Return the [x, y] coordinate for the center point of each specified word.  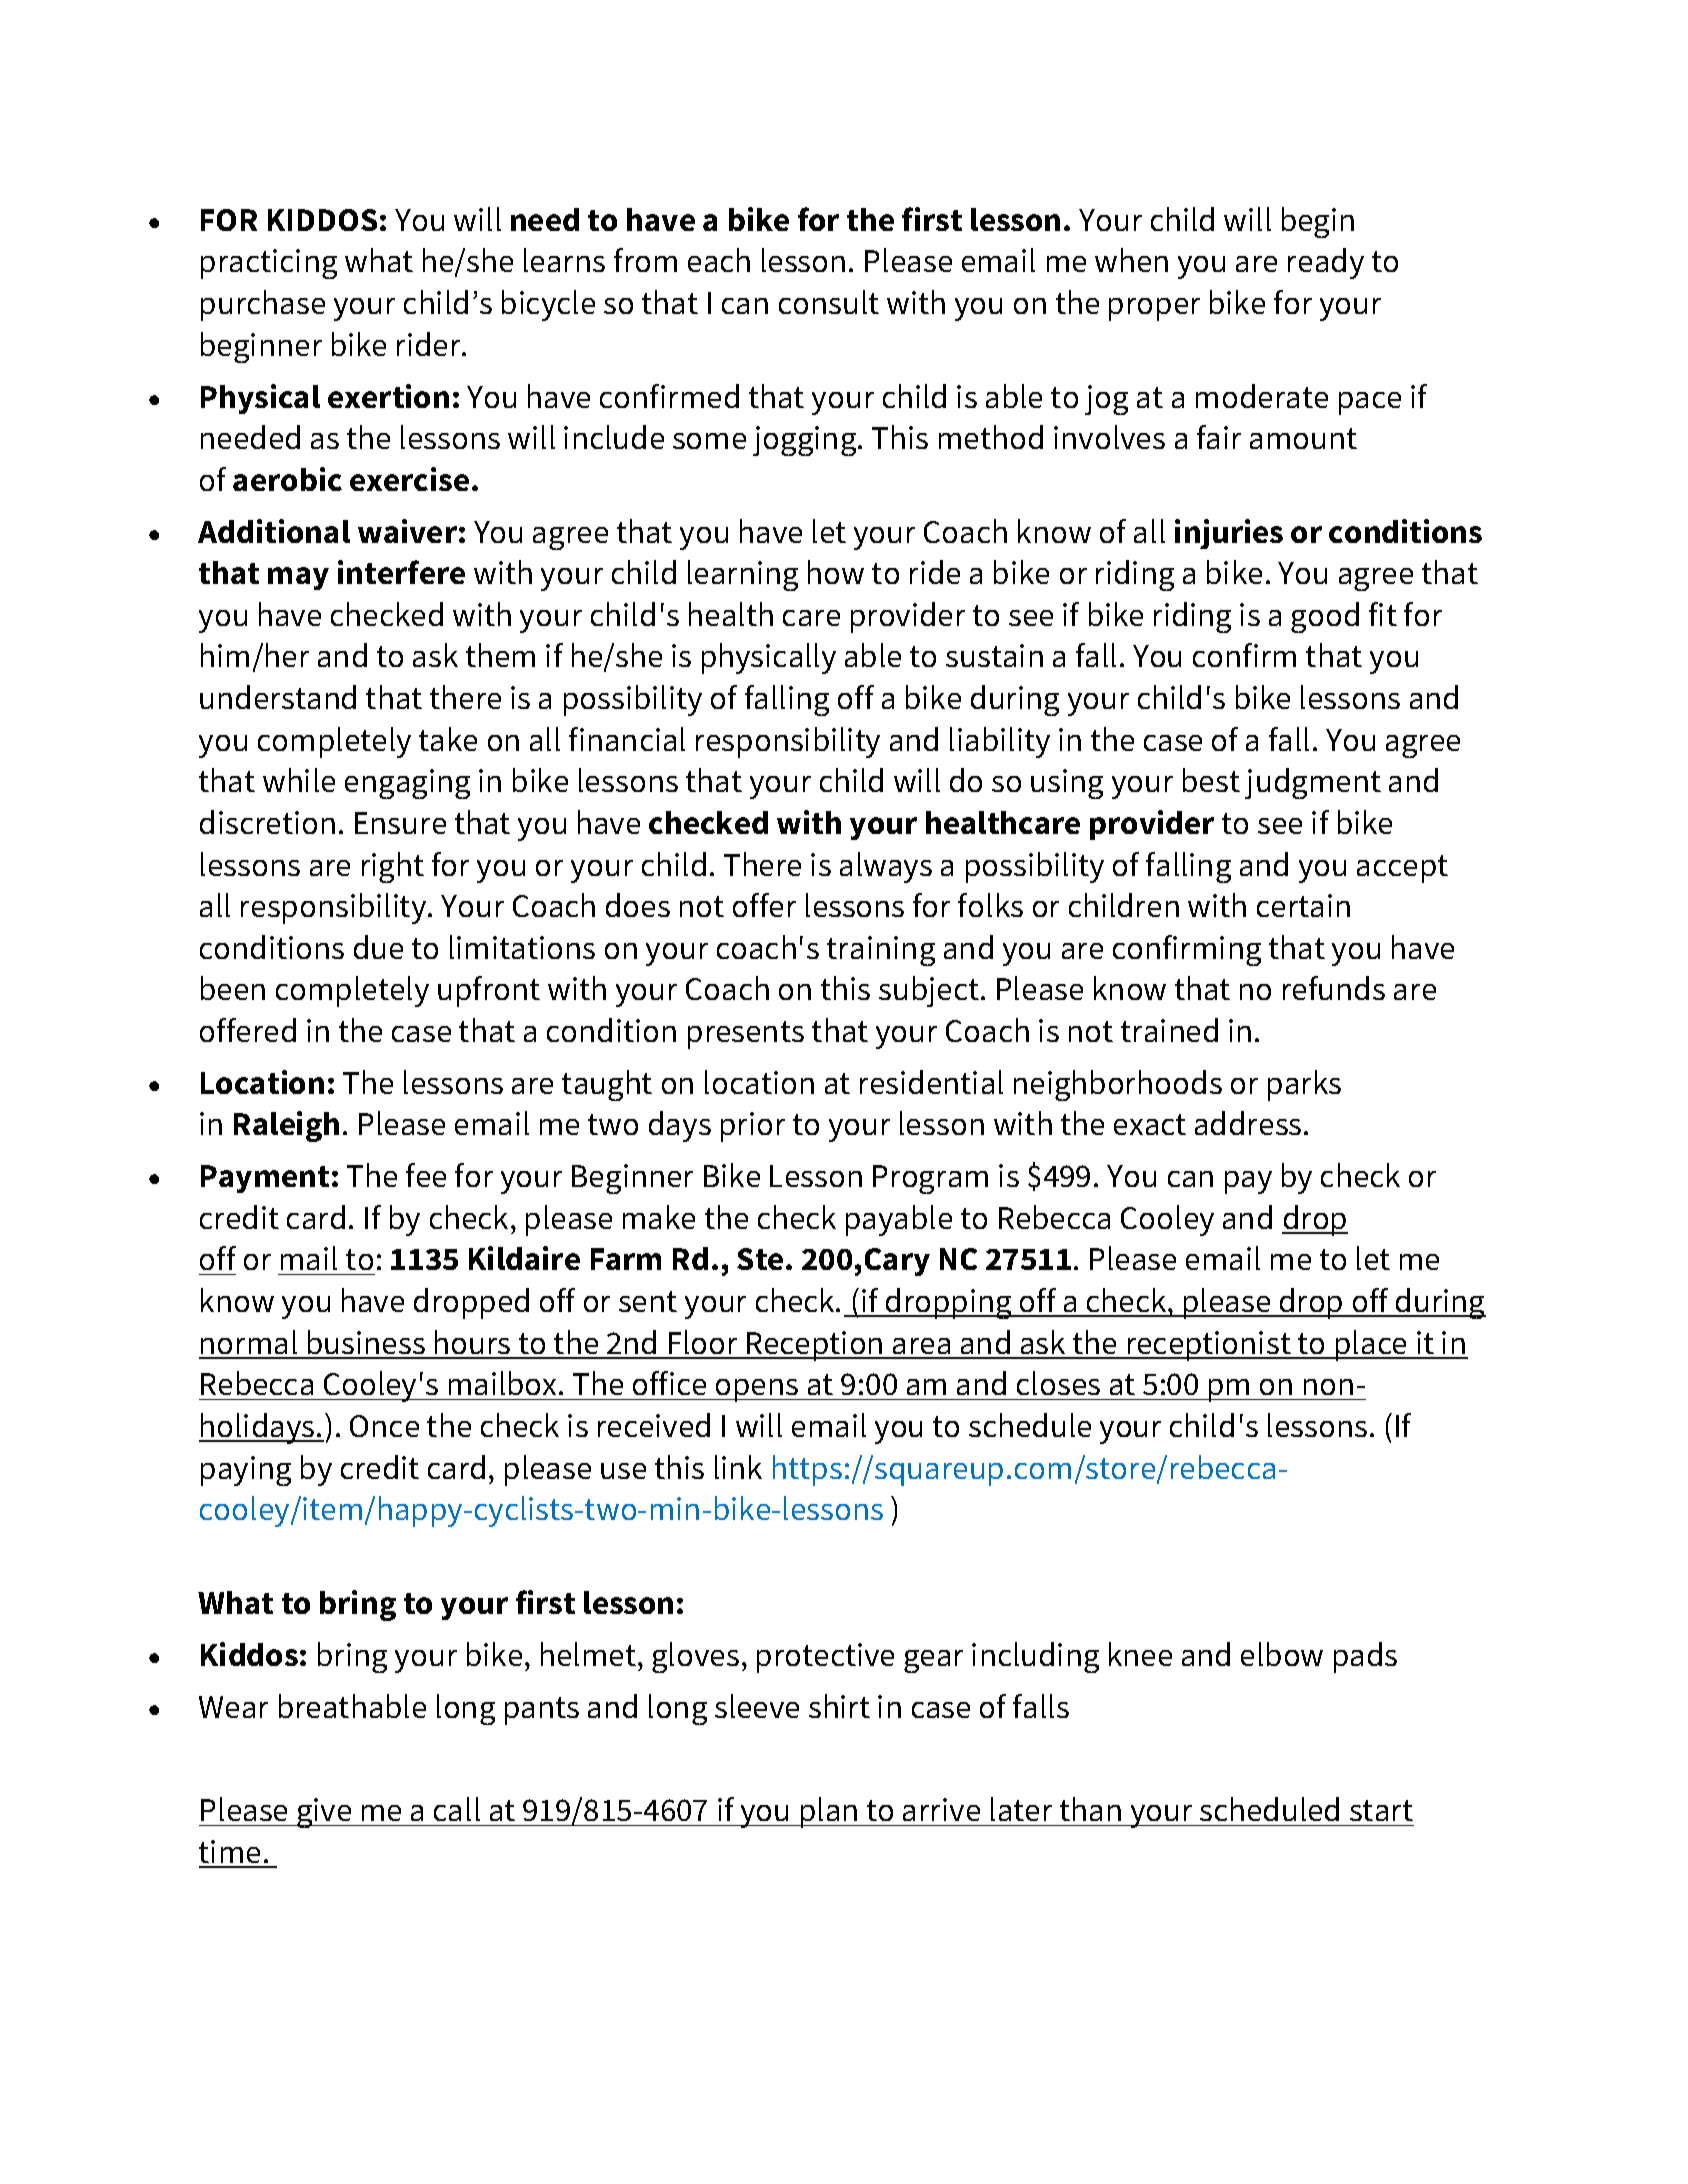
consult [829, 302]
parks [1304, 1085]
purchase [263, 305]
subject [930, 991]
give [324, 1813]
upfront [489, 991]
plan [829, 1812]
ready [1326, 263]
